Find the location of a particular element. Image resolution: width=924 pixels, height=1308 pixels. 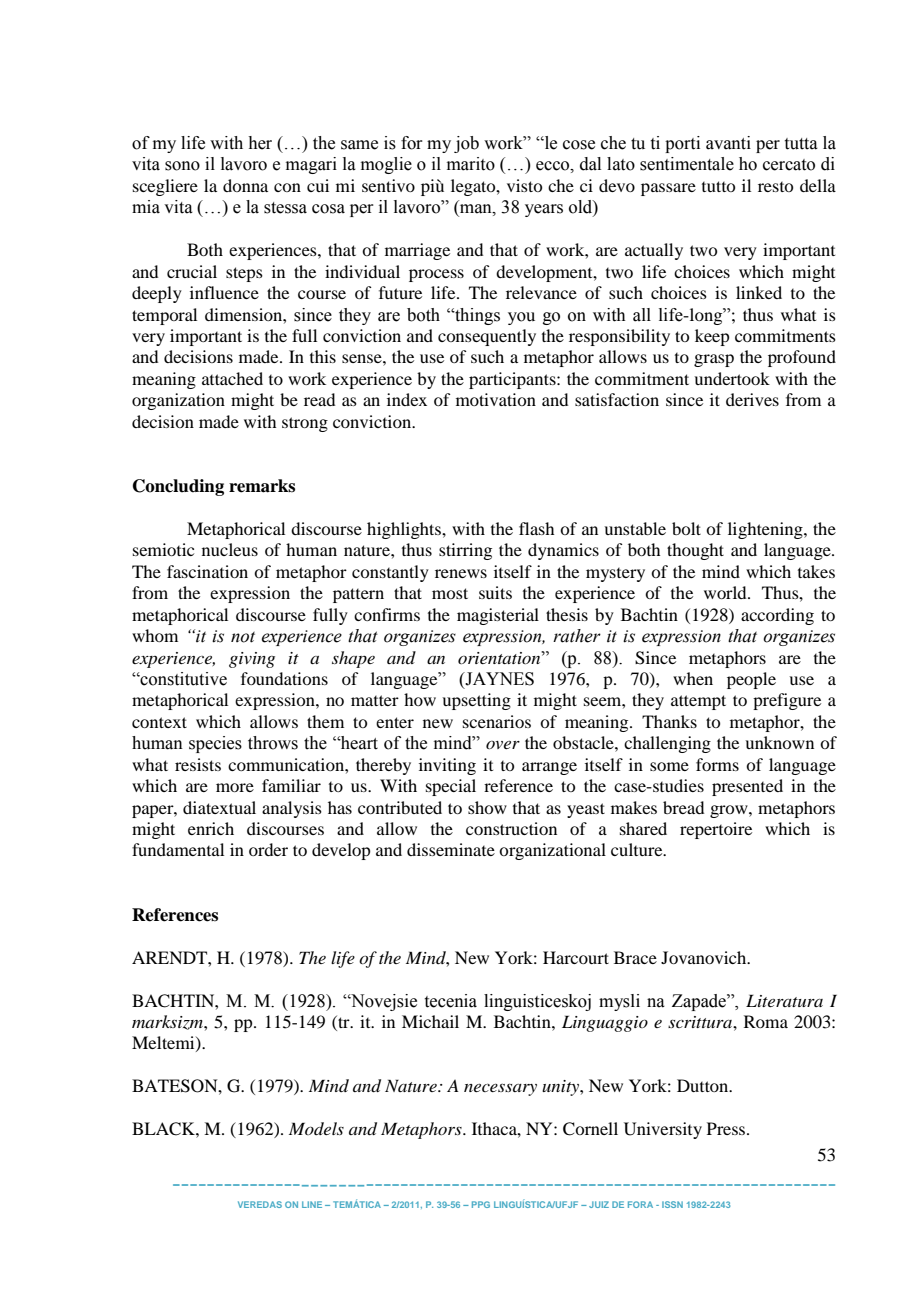

job is located at coordinates (466, 144).
